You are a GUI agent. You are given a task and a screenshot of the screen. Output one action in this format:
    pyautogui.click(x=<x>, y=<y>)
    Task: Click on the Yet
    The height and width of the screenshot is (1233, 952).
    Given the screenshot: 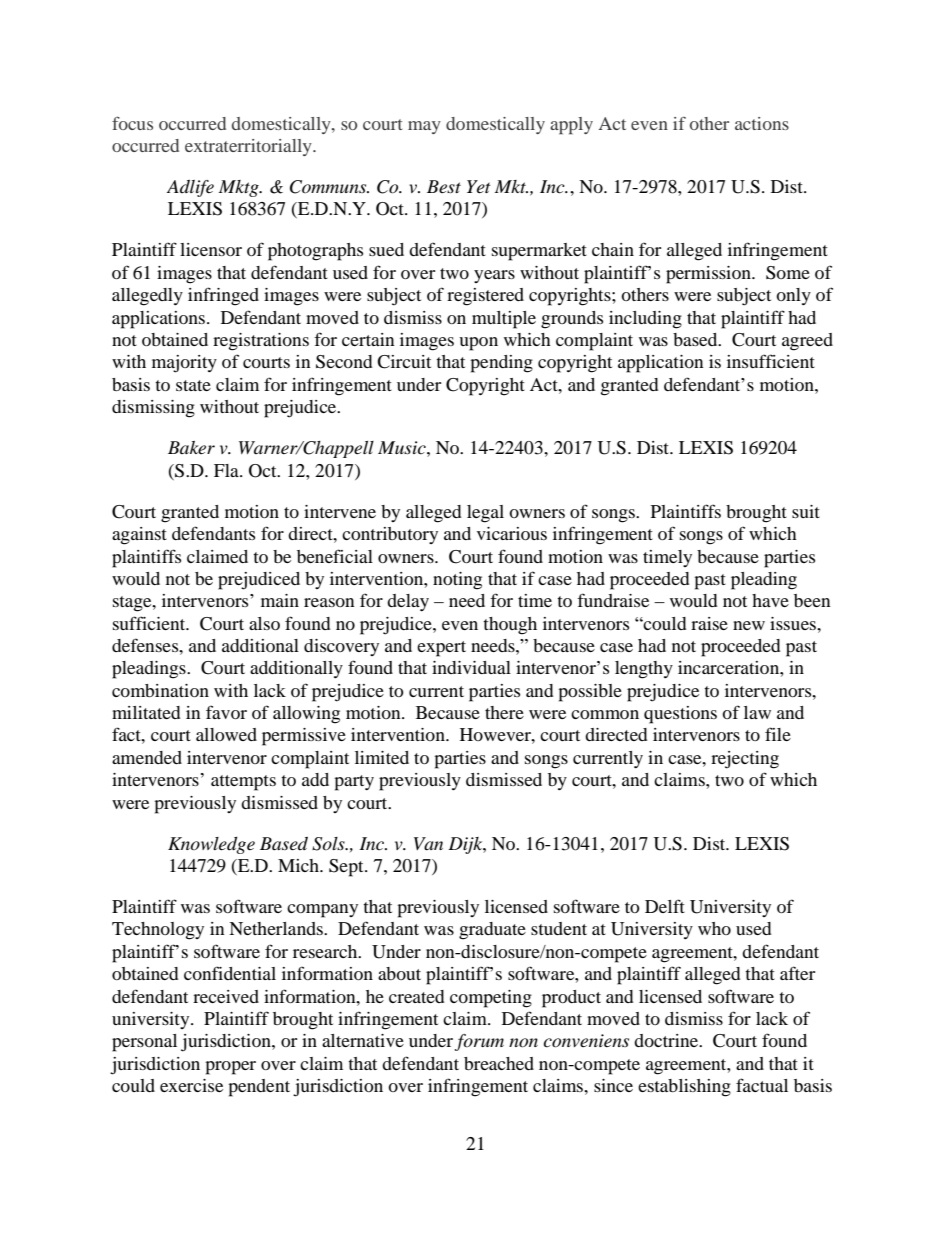 What is the action you would take?
    pyautogui.click(x=479, y=187)
